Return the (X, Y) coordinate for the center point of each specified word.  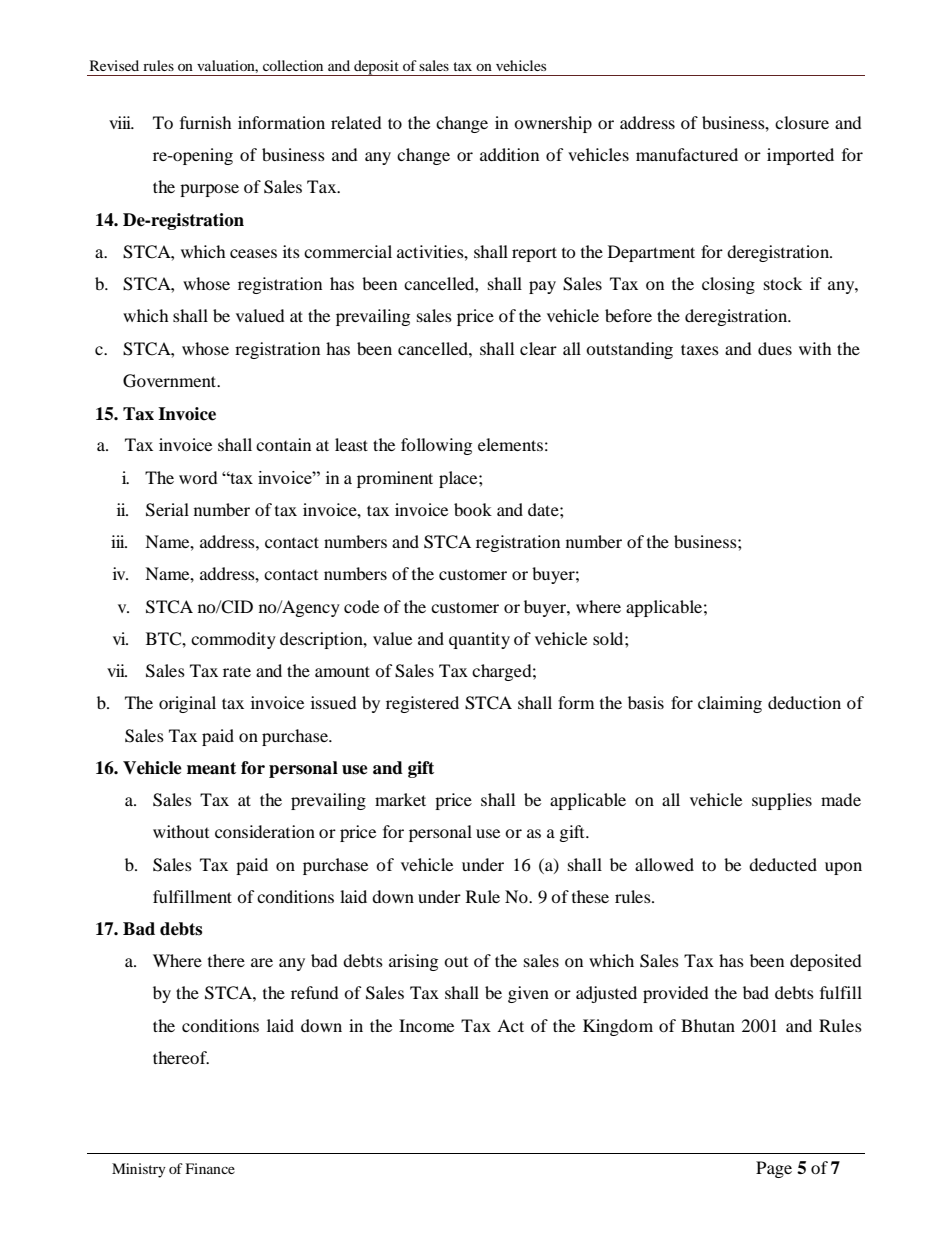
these (590, 896)
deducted (783, 864)
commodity (233, 640)
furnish (206, 122)
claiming (730, 704)
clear (538, 348)
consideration (265, 831)
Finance (210, 1168)
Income (426, 1025)
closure (802, 122)
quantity (479, 640)
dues (775, 348)
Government (171, 381)
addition (509, 154)
